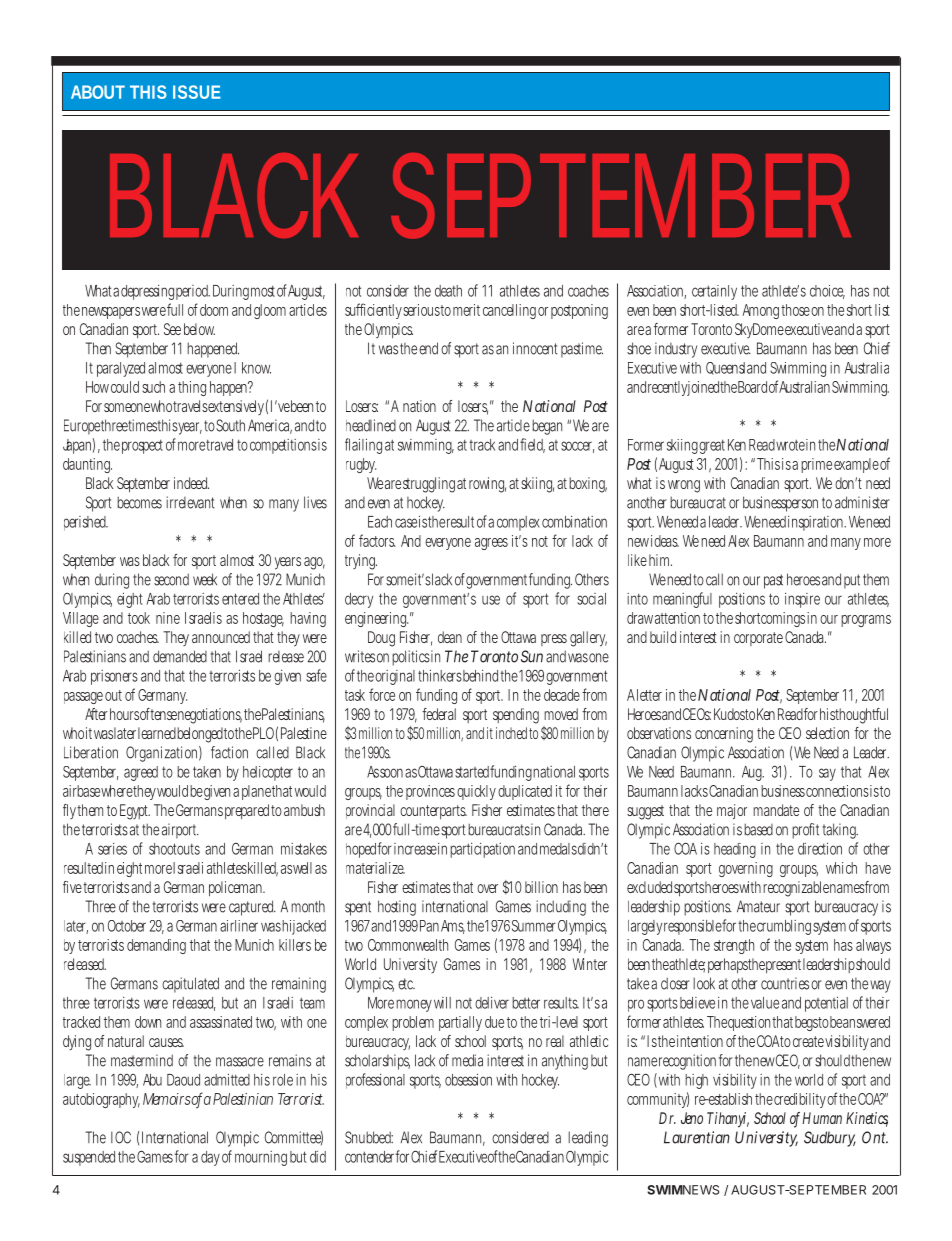  What do you see at coordinates (450, 637) in the screenshot?
I see `dean` at bounding box center [450, 637].
